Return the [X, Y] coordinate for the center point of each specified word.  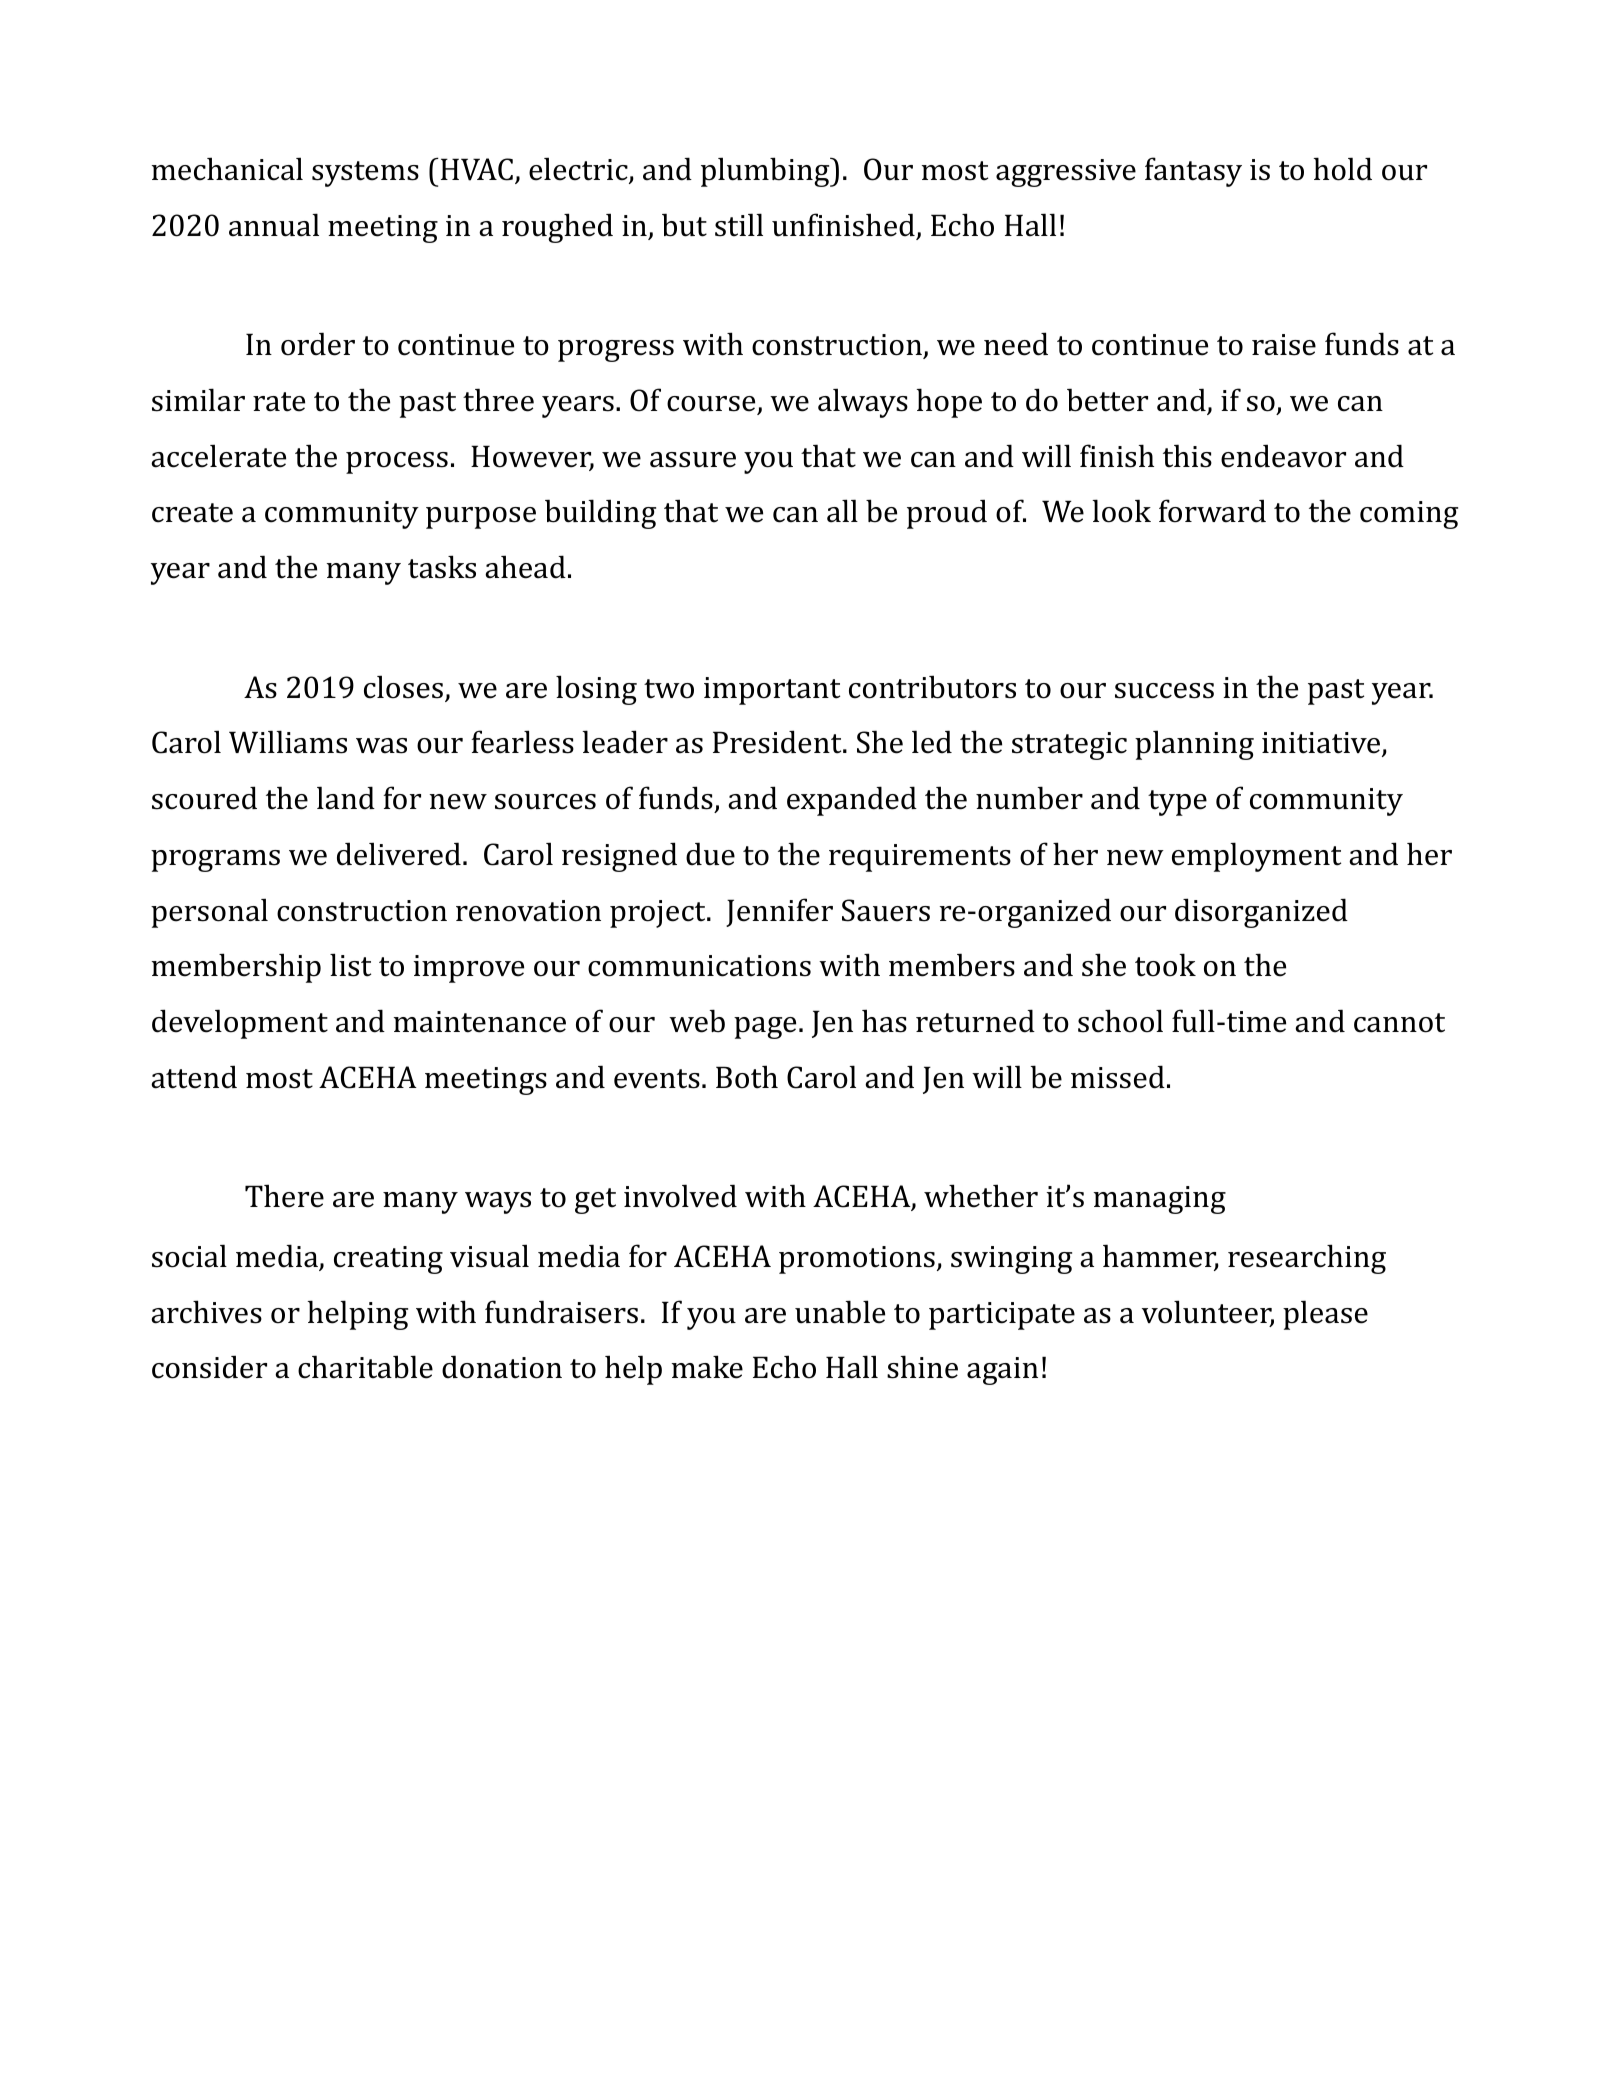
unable [840, 1312]
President [778, 742]
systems [365, 174]
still [739, 225]
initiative [1322, 744]
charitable [365, 1367]
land [346, 798]
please [1325, 1315]
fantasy [1193, 172]
